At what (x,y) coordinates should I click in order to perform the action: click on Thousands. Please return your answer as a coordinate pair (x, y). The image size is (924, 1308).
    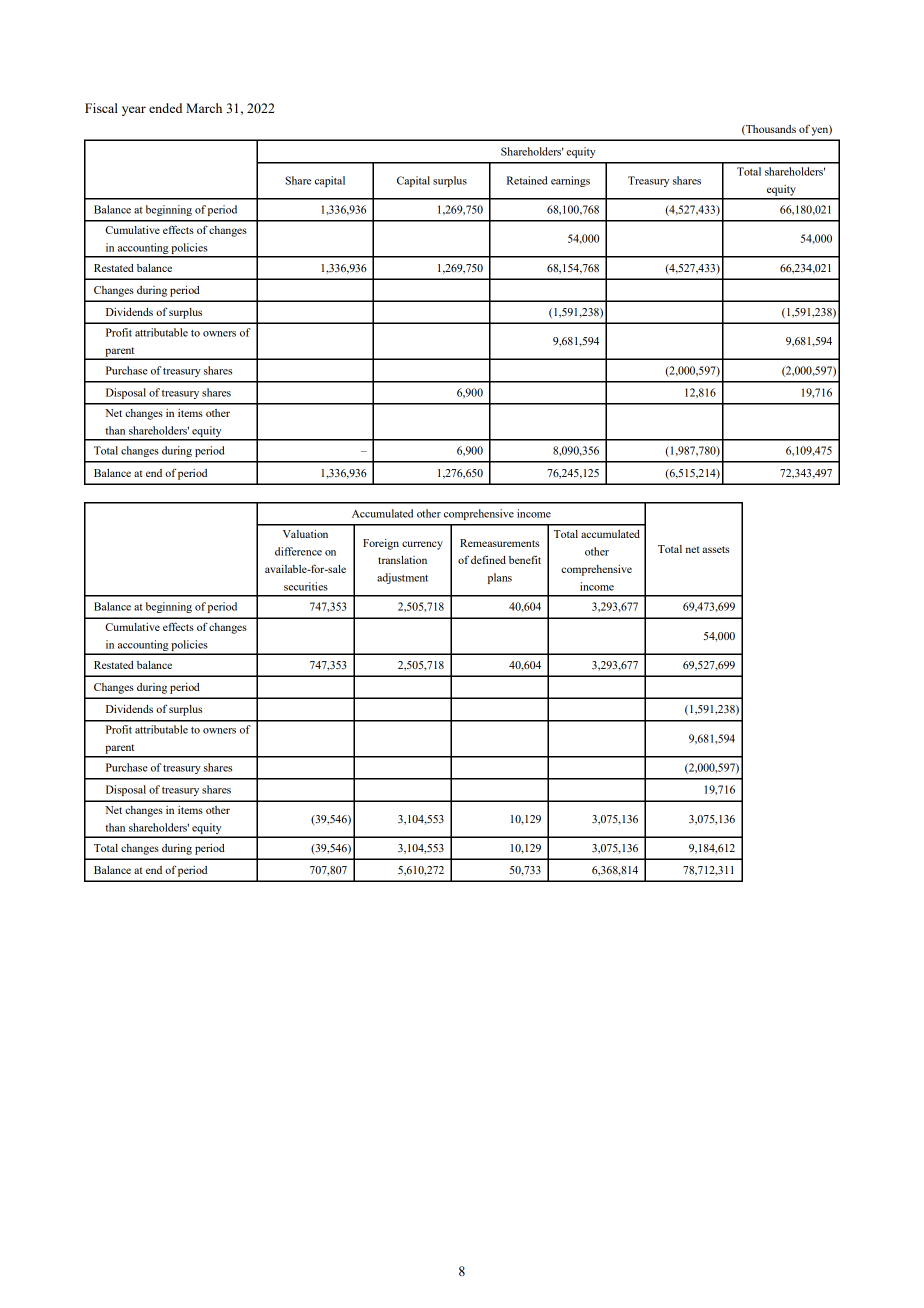
    Looking at the image, I should click on (770, 130).
